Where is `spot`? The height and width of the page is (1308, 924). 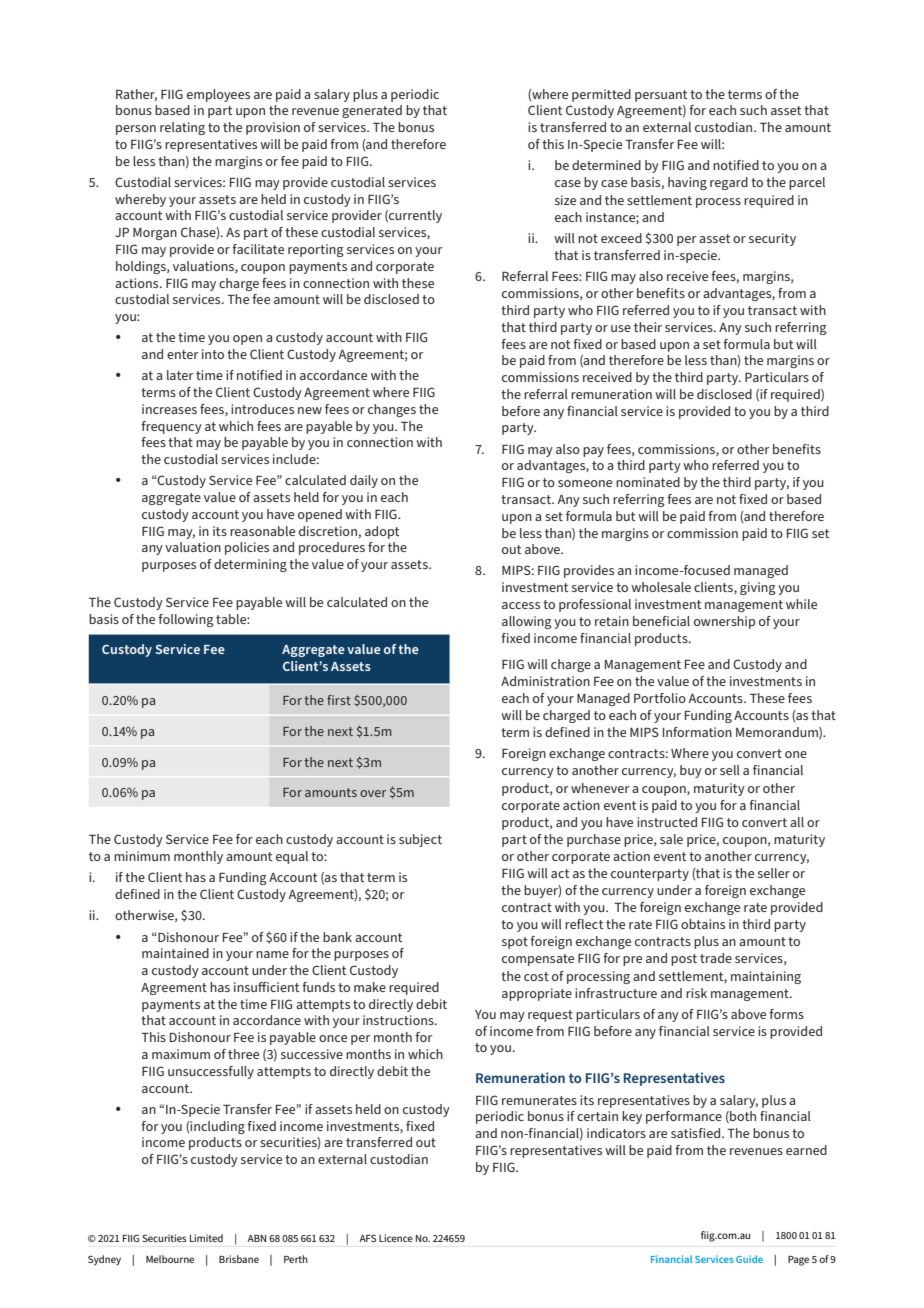
spot is located at coordinates (515, 943).
